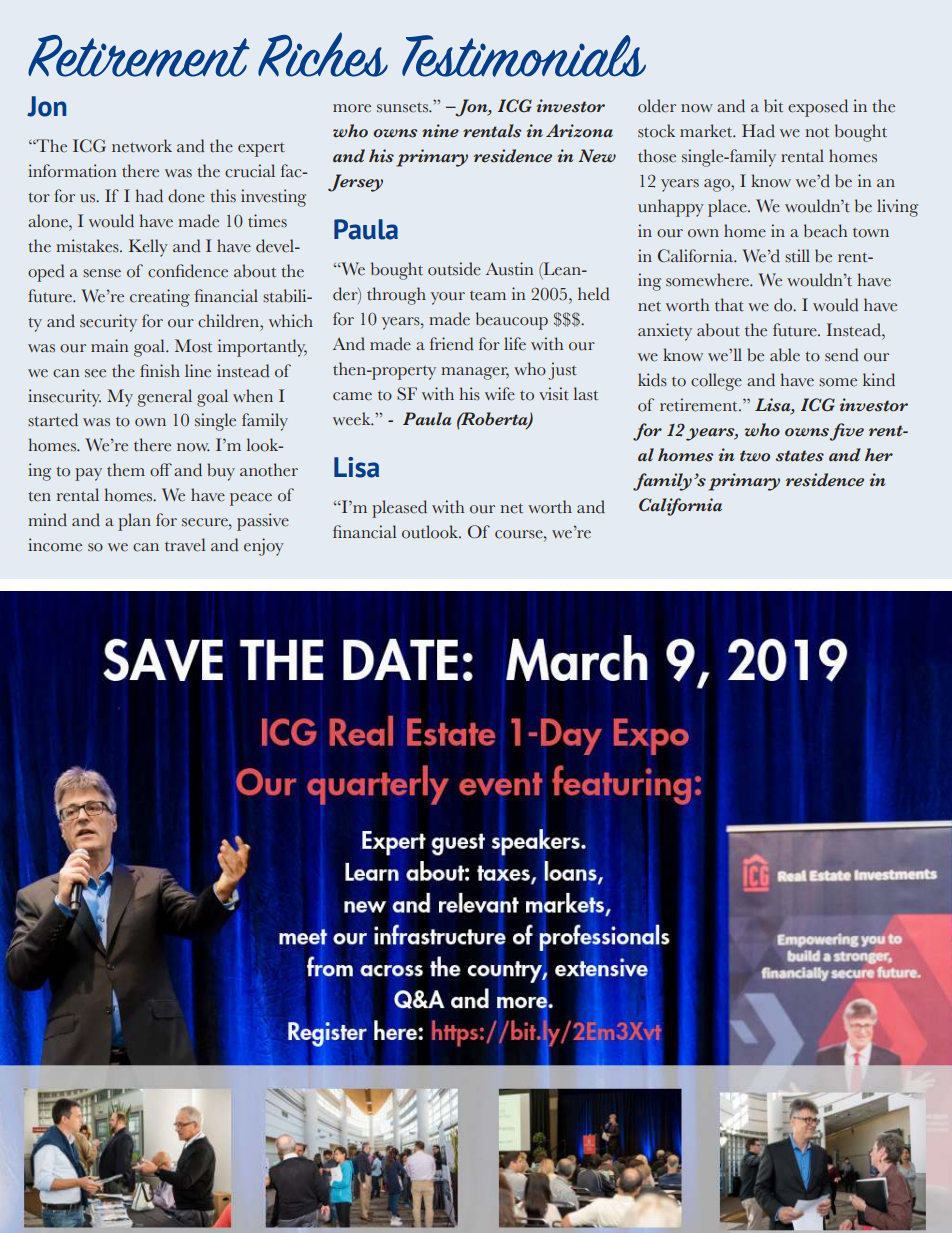 The height and width of the screenshot is (1233, 952). I want to click on states, so click(800, 456).
